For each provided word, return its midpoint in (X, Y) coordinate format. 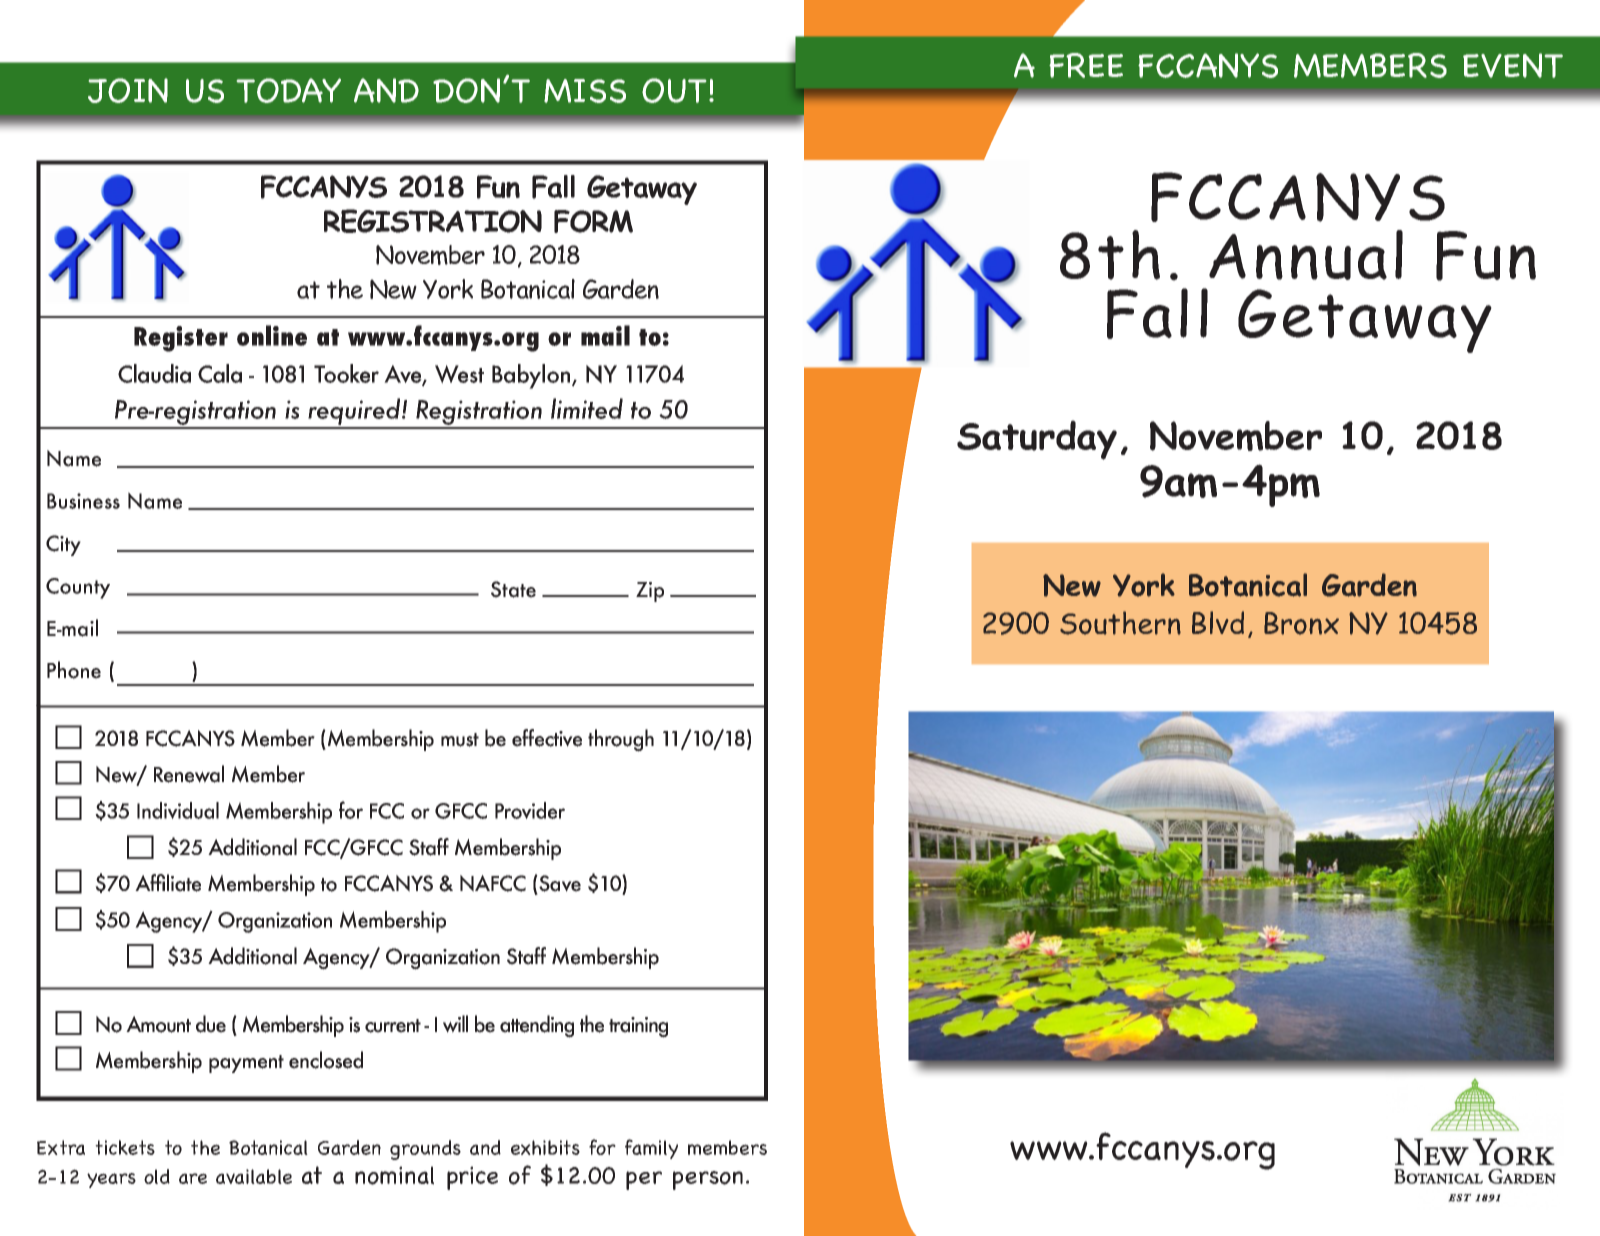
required (354, 413)
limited (587, 408)
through (621, 740)
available (254, 1176)
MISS (585, 91)
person (708, 1180)
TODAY (289, 90)
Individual (178, 810)
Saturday (1037, 440)
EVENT (1513, 65)
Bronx (1301, 623)
